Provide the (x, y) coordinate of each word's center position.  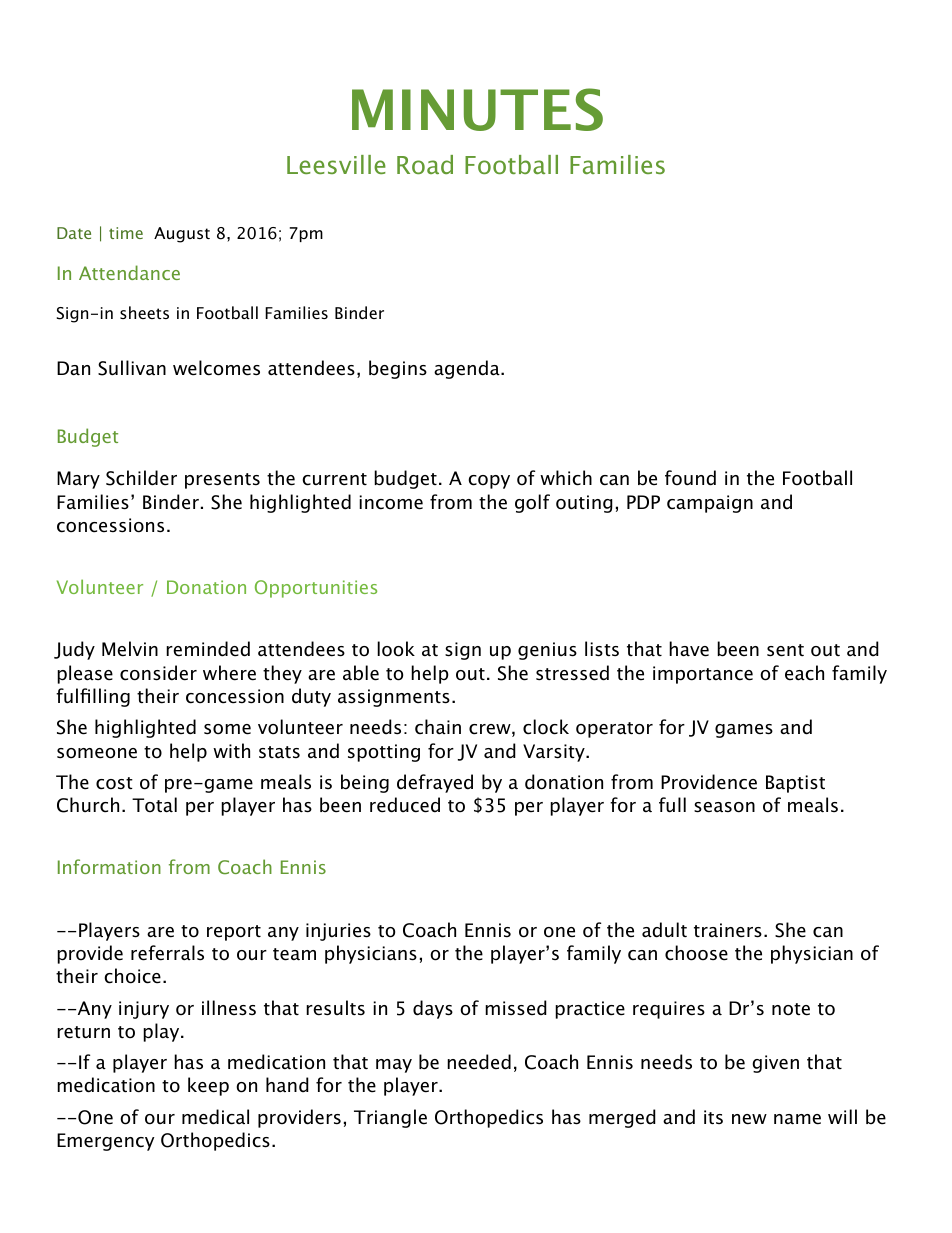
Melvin (130, 649)
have (689, 649)
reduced (405, 805)
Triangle (390, 1118)
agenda (468, 369)
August (182, 235)
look (396, 649)
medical (215, 1117)
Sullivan (132, 368)
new (749, 1119)
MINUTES (477, 109)
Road (425, 164)
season (724, 807)
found (690, 478)
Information (109, 866)
